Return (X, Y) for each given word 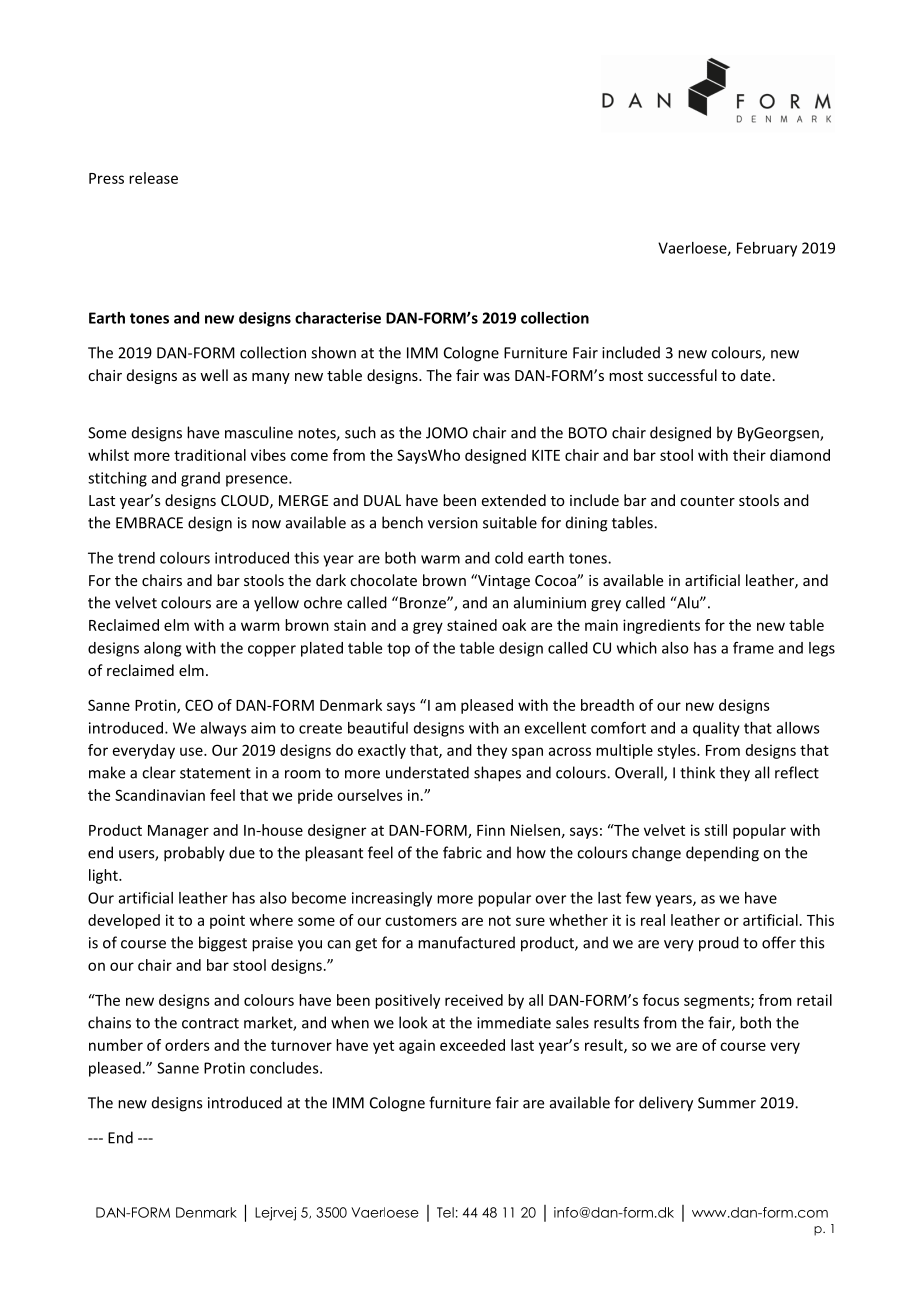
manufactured (466, 942)
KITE (546, 455)
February (767, 249)
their (749, 455)
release (153, 178)
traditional (210, 455)
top (398, 650)
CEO (199, 705)
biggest (223, 944)
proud (719, 944)
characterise (338, 318)
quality (716, 729)
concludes (285, 1068)
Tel (445, 1212)
